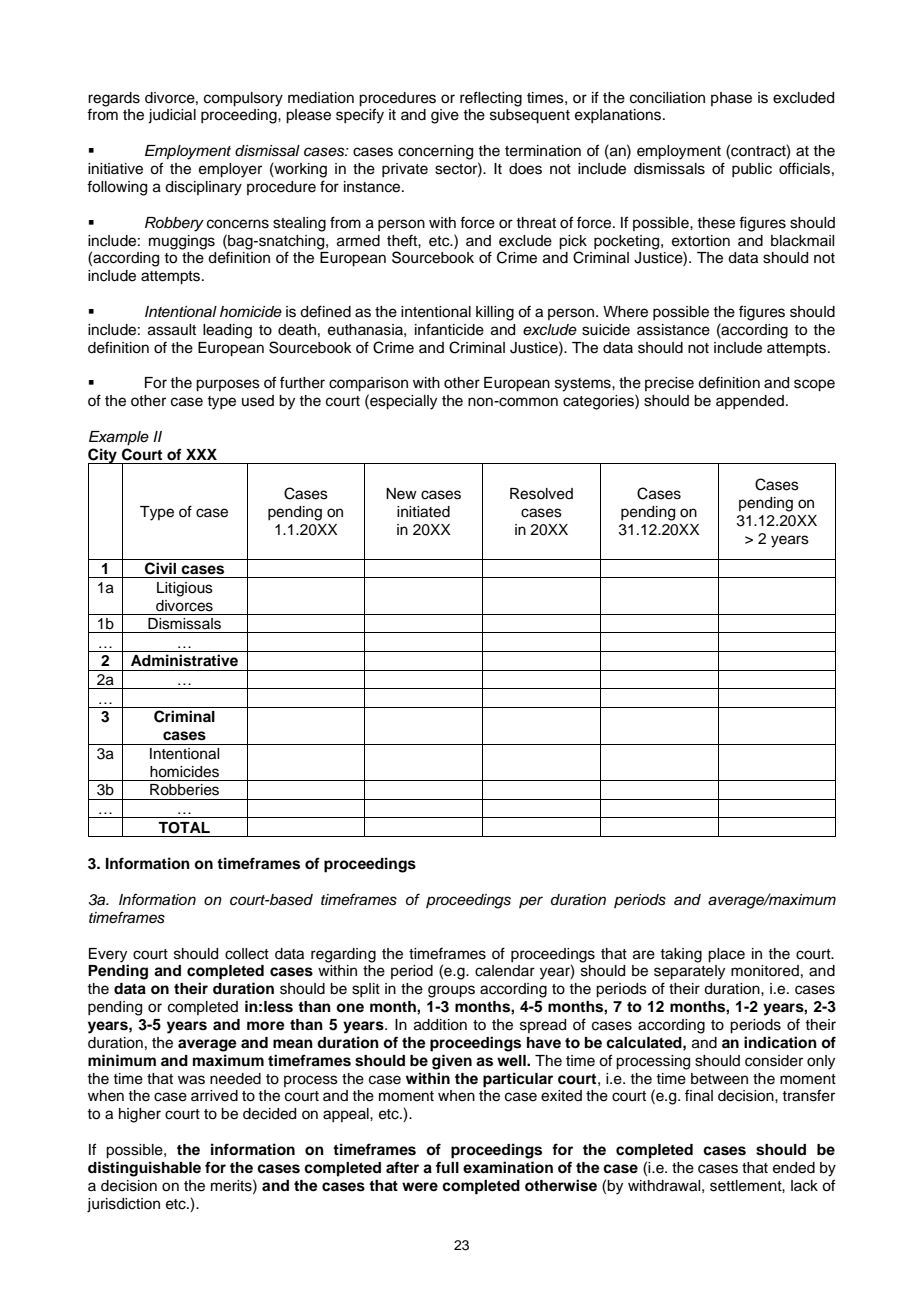 The height and width of the screenshot is (1308, 924). Describe the element at coordinates (172, 330) in the screenshot. I see `assault` at that location.
